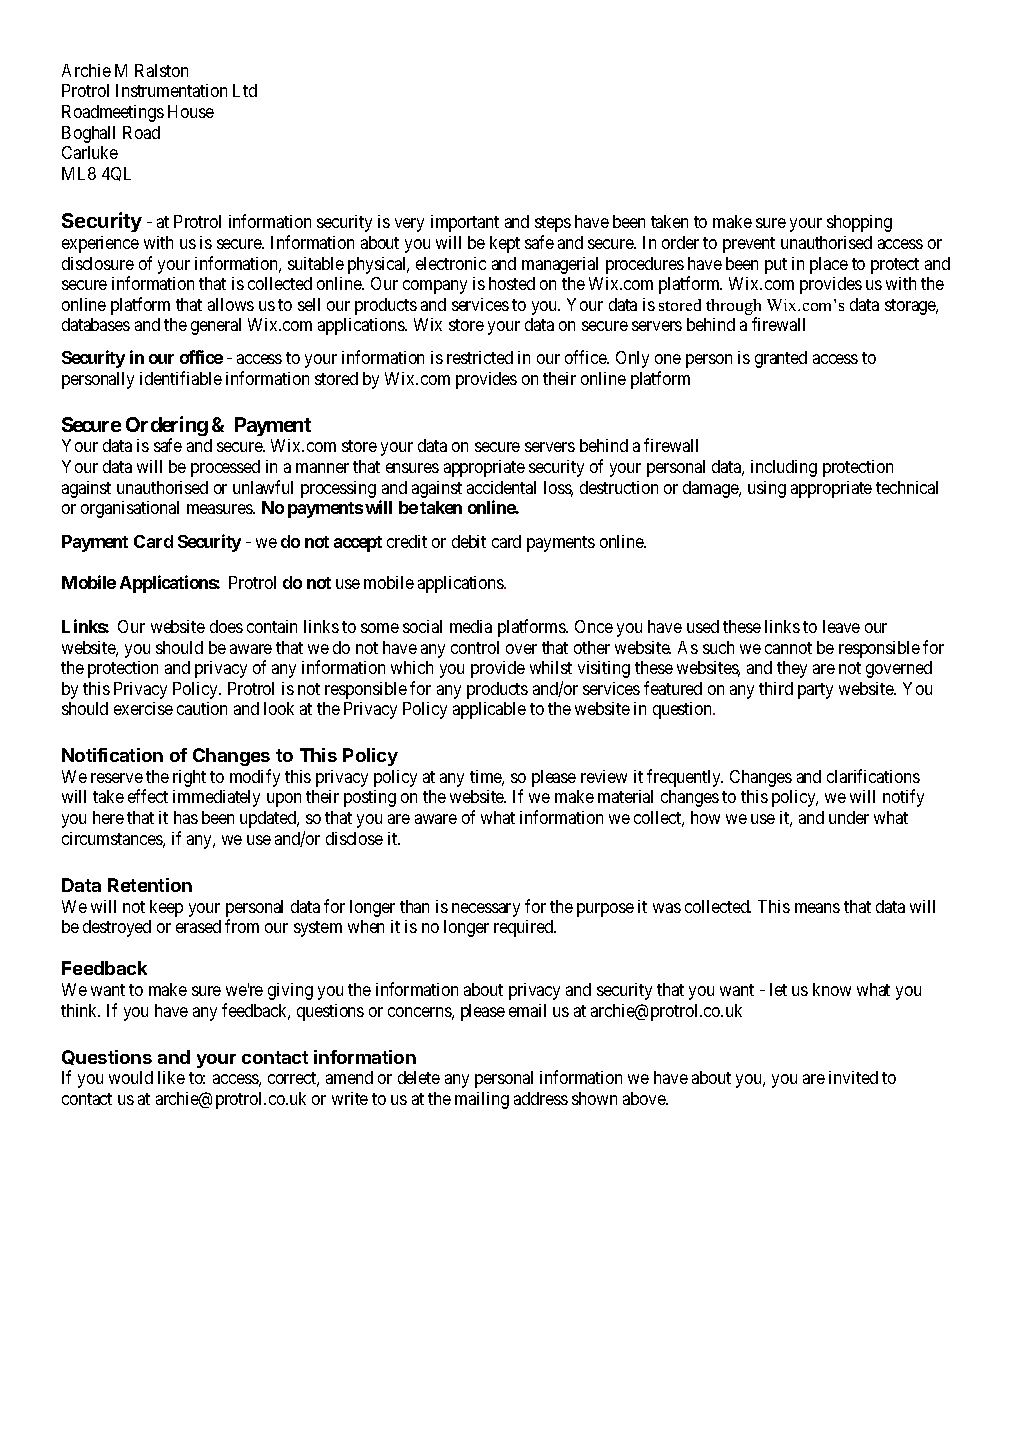 This screenshot has height=1432, width=1012. What do you see at coordinates (859, 223) in the screenshot?
I see `shopping` at bounding box center [859, 223].
